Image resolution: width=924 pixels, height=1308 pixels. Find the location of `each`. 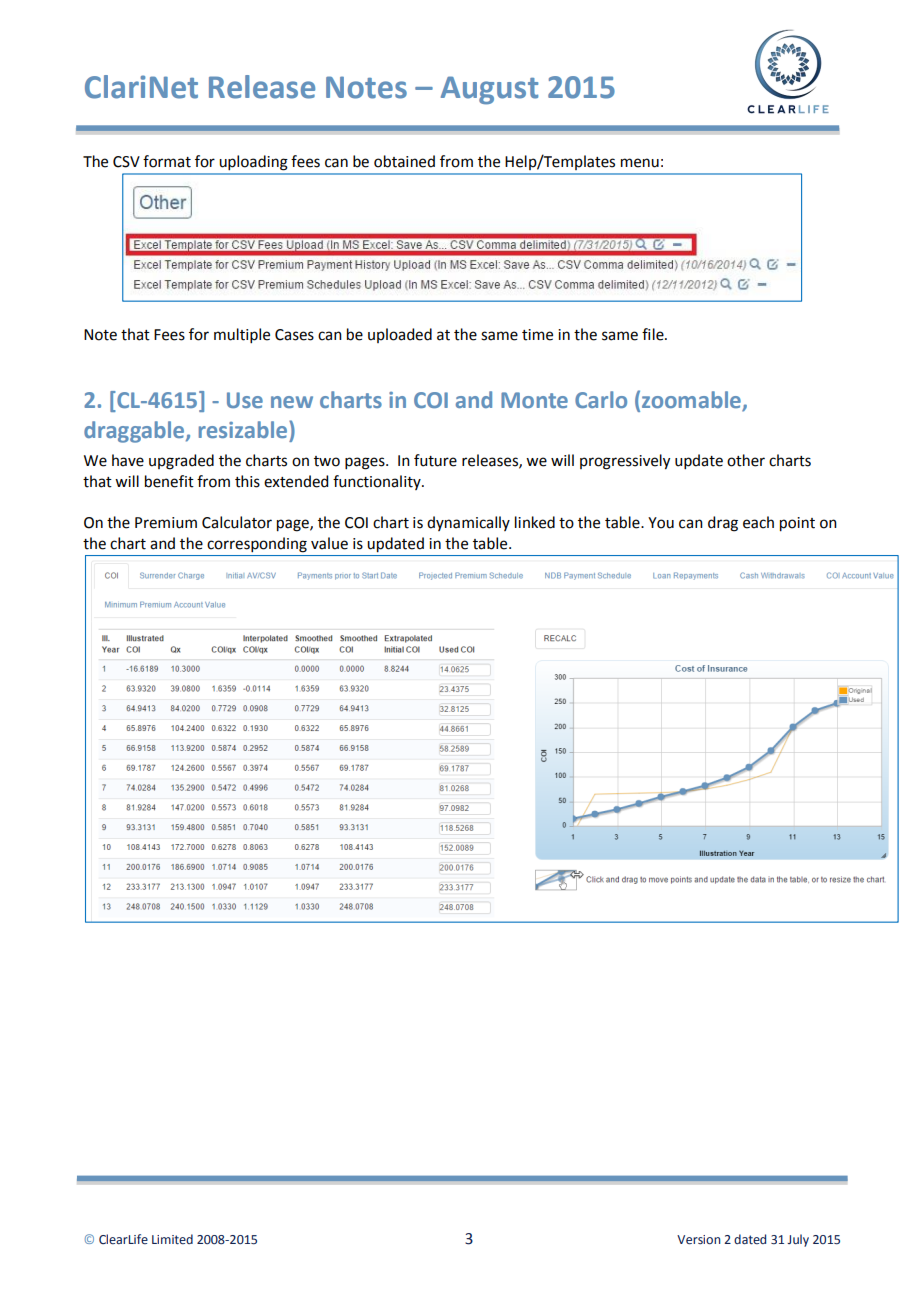

each is located at coordinates (758, 522).
